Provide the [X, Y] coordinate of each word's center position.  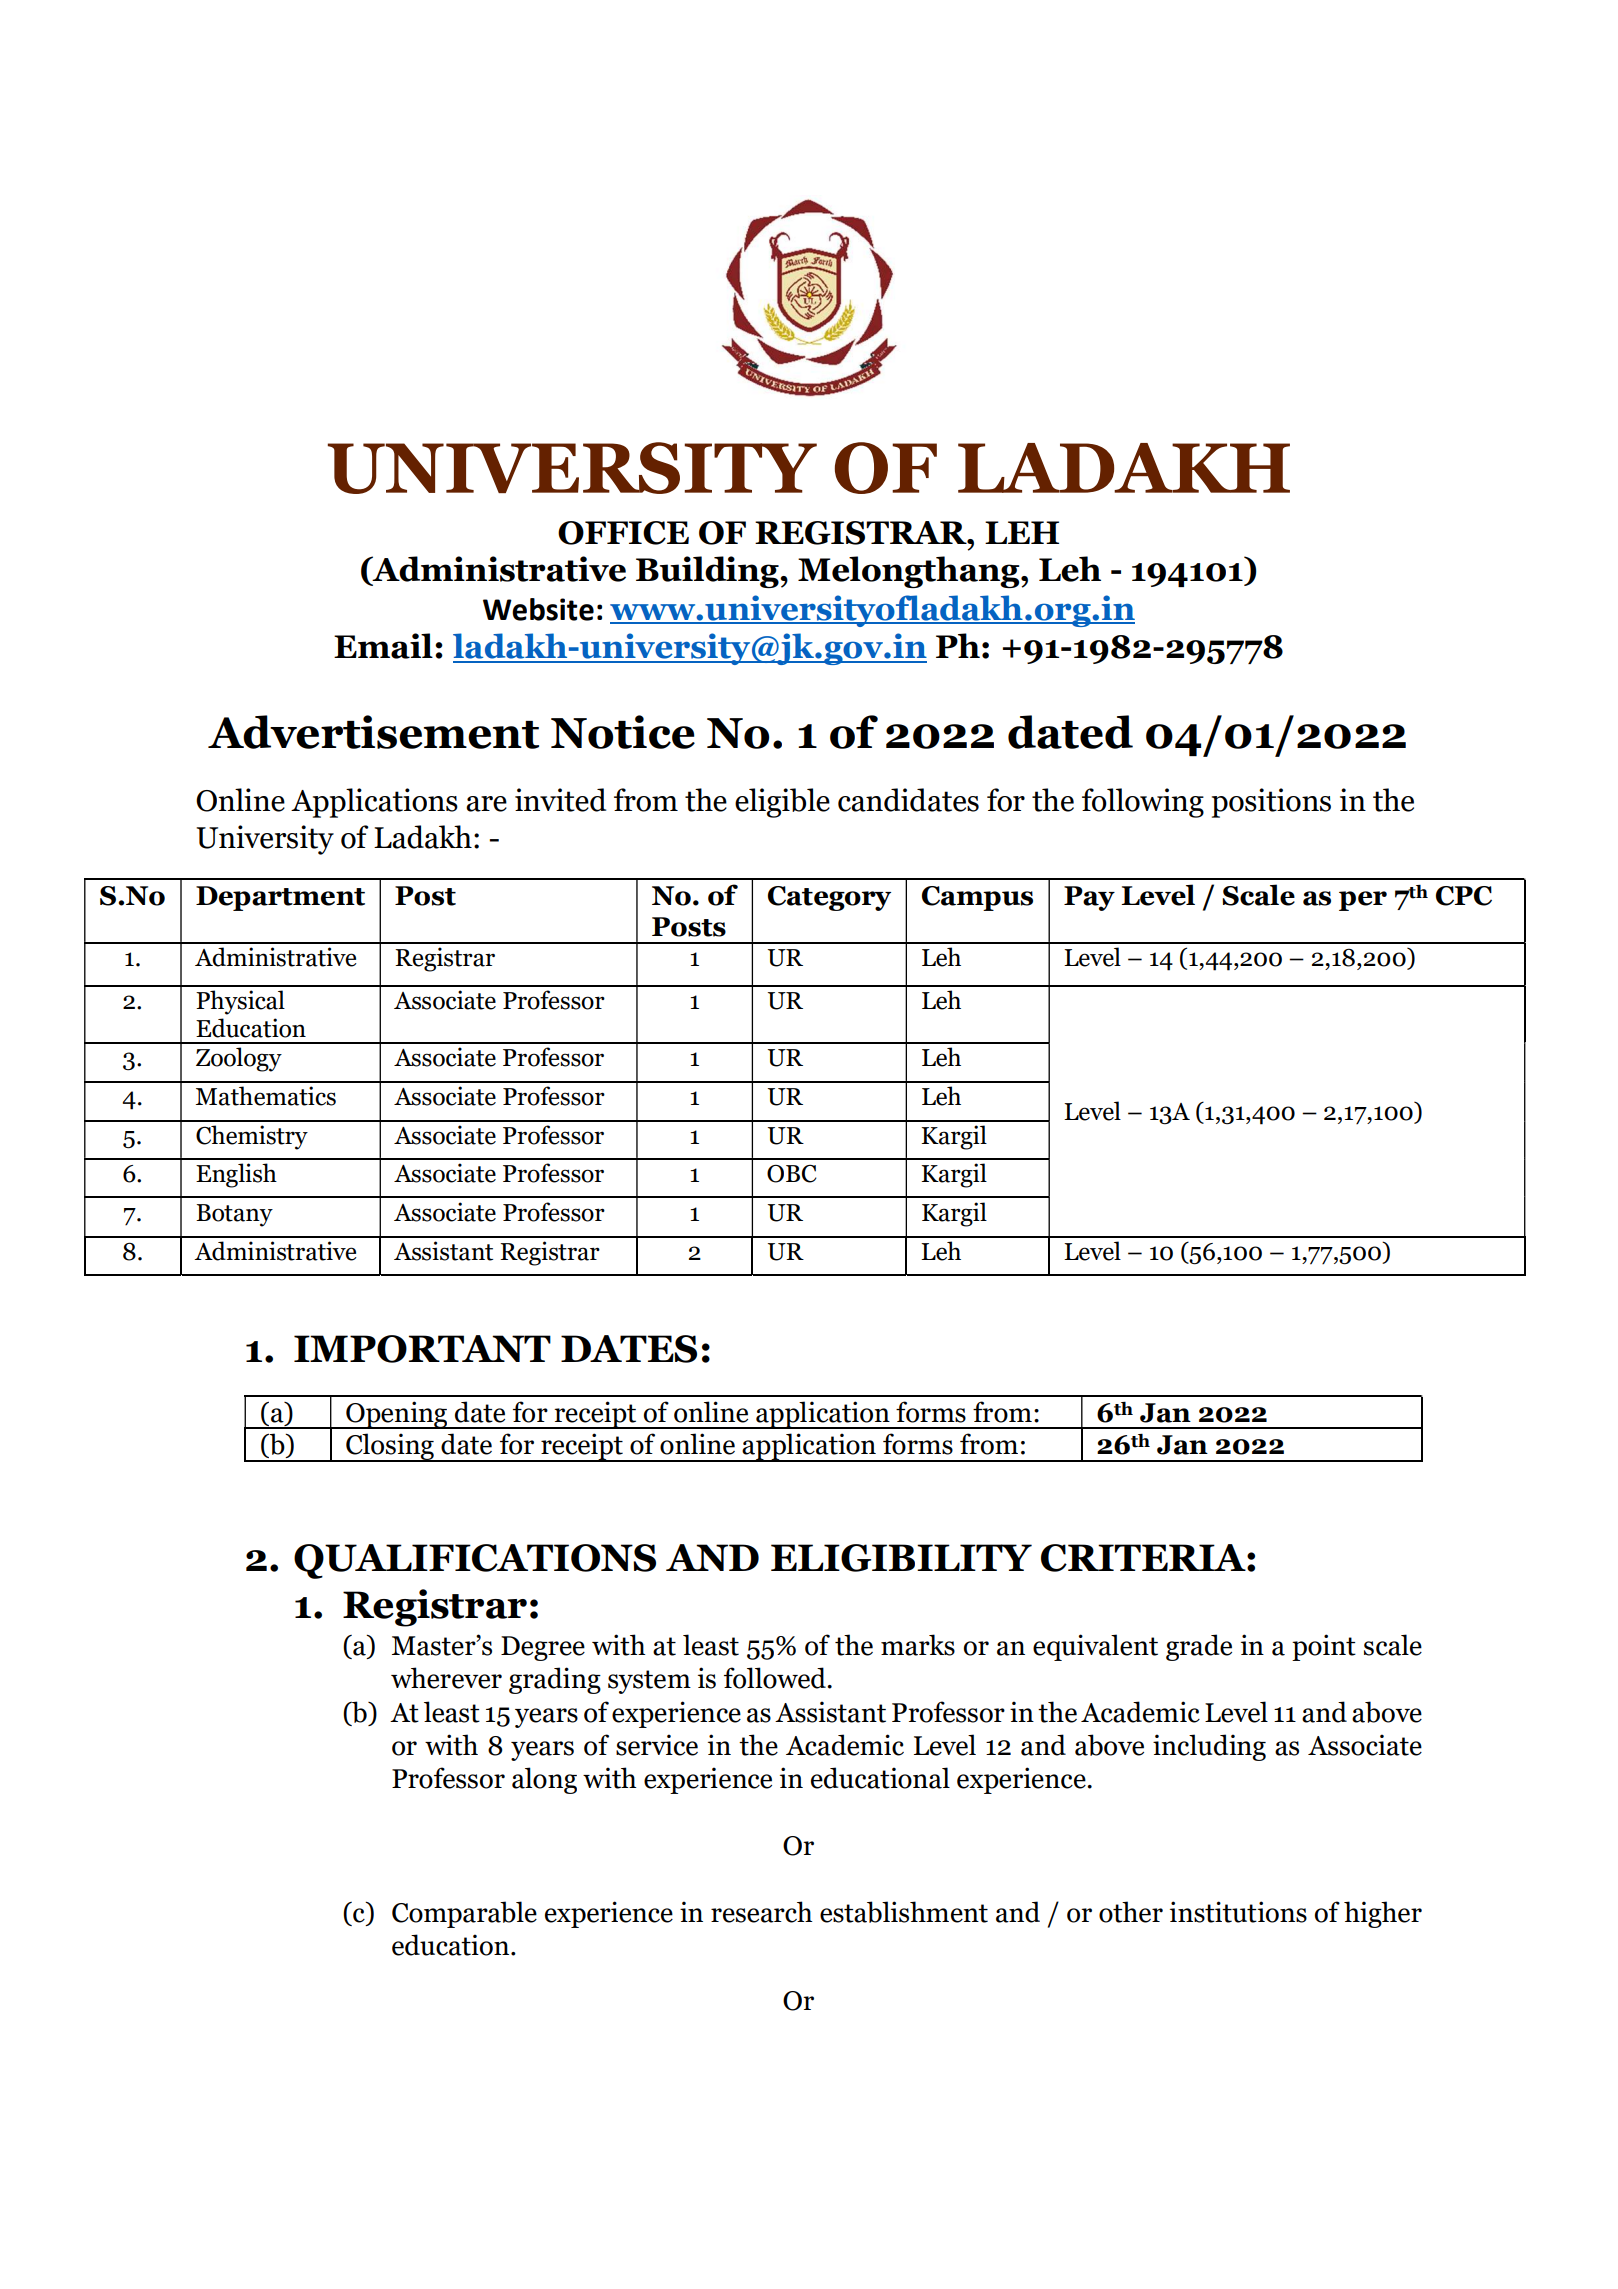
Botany [234, 1215]
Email [383, 646]
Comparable [464, 1914]
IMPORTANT [422, 1349]
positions [1271, 803]
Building [708, 572]
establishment [904, 1912]
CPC [1464, 896]
